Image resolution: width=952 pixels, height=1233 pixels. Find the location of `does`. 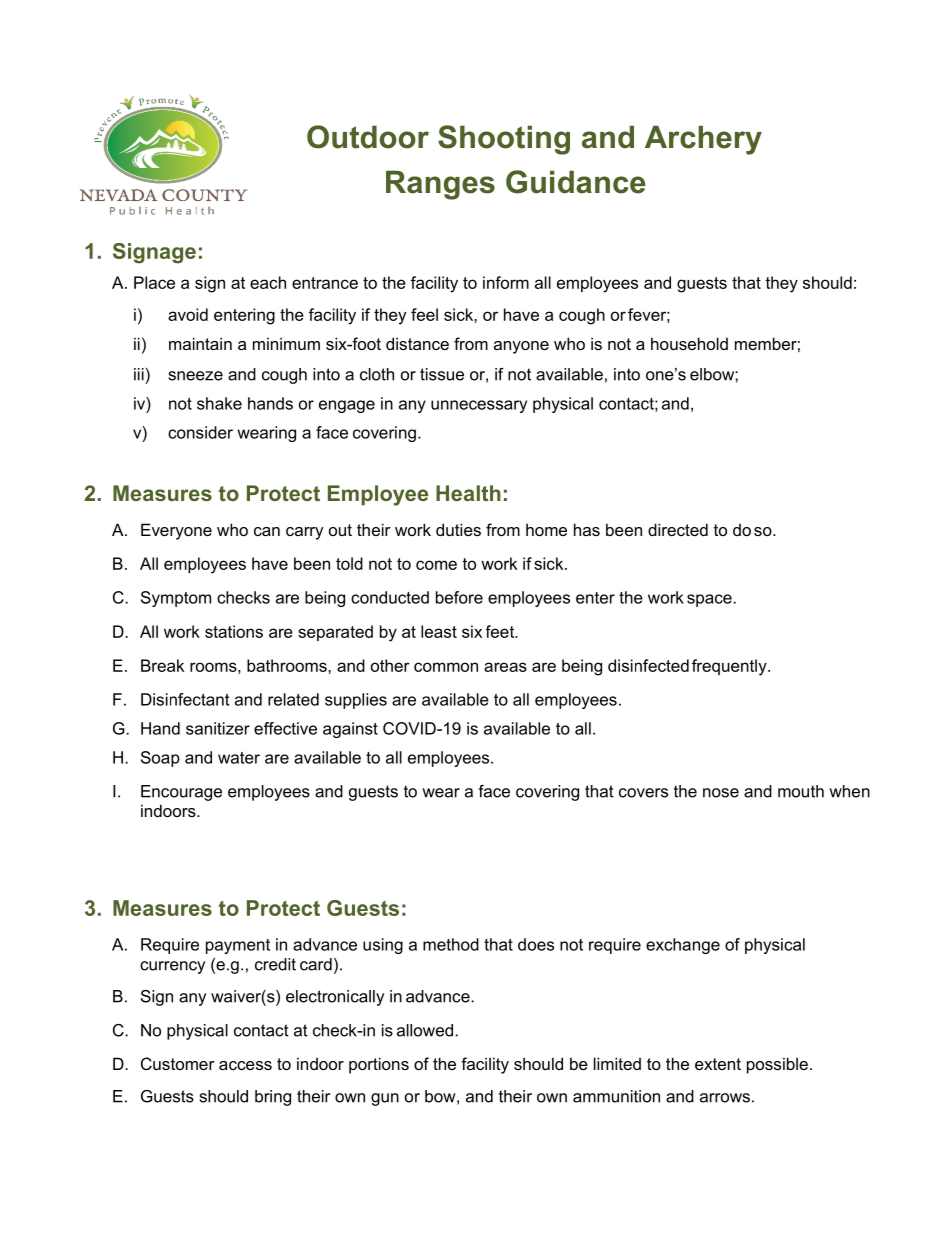

does is located at coordinates (536, 944).
